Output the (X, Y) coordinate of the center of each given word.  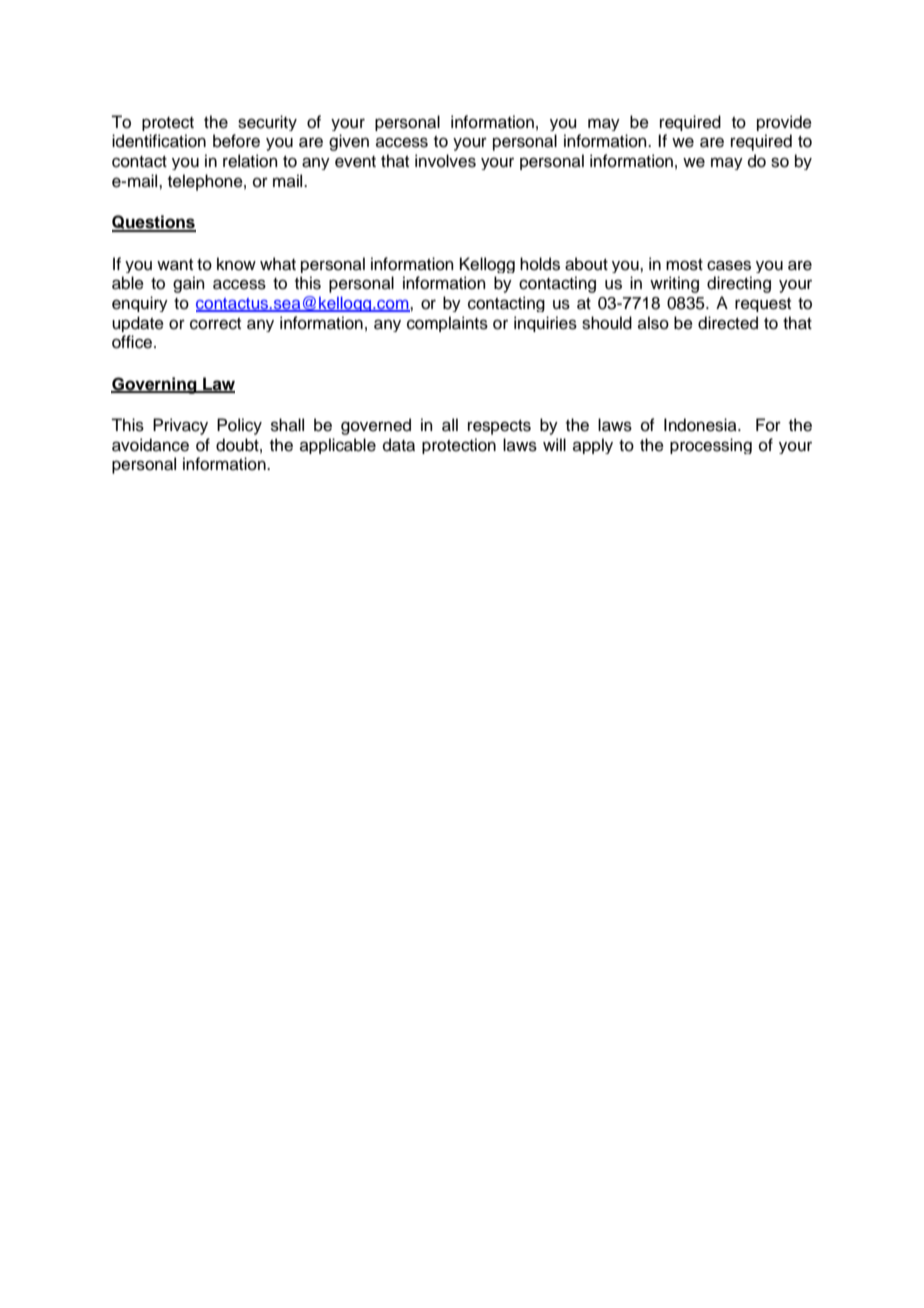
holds (540, 264)
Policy (239, 426)
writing (674, 284)
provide (784, 123)
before (236, 141)
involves (445, 161)
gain (189, 284)
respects (499, 427)
